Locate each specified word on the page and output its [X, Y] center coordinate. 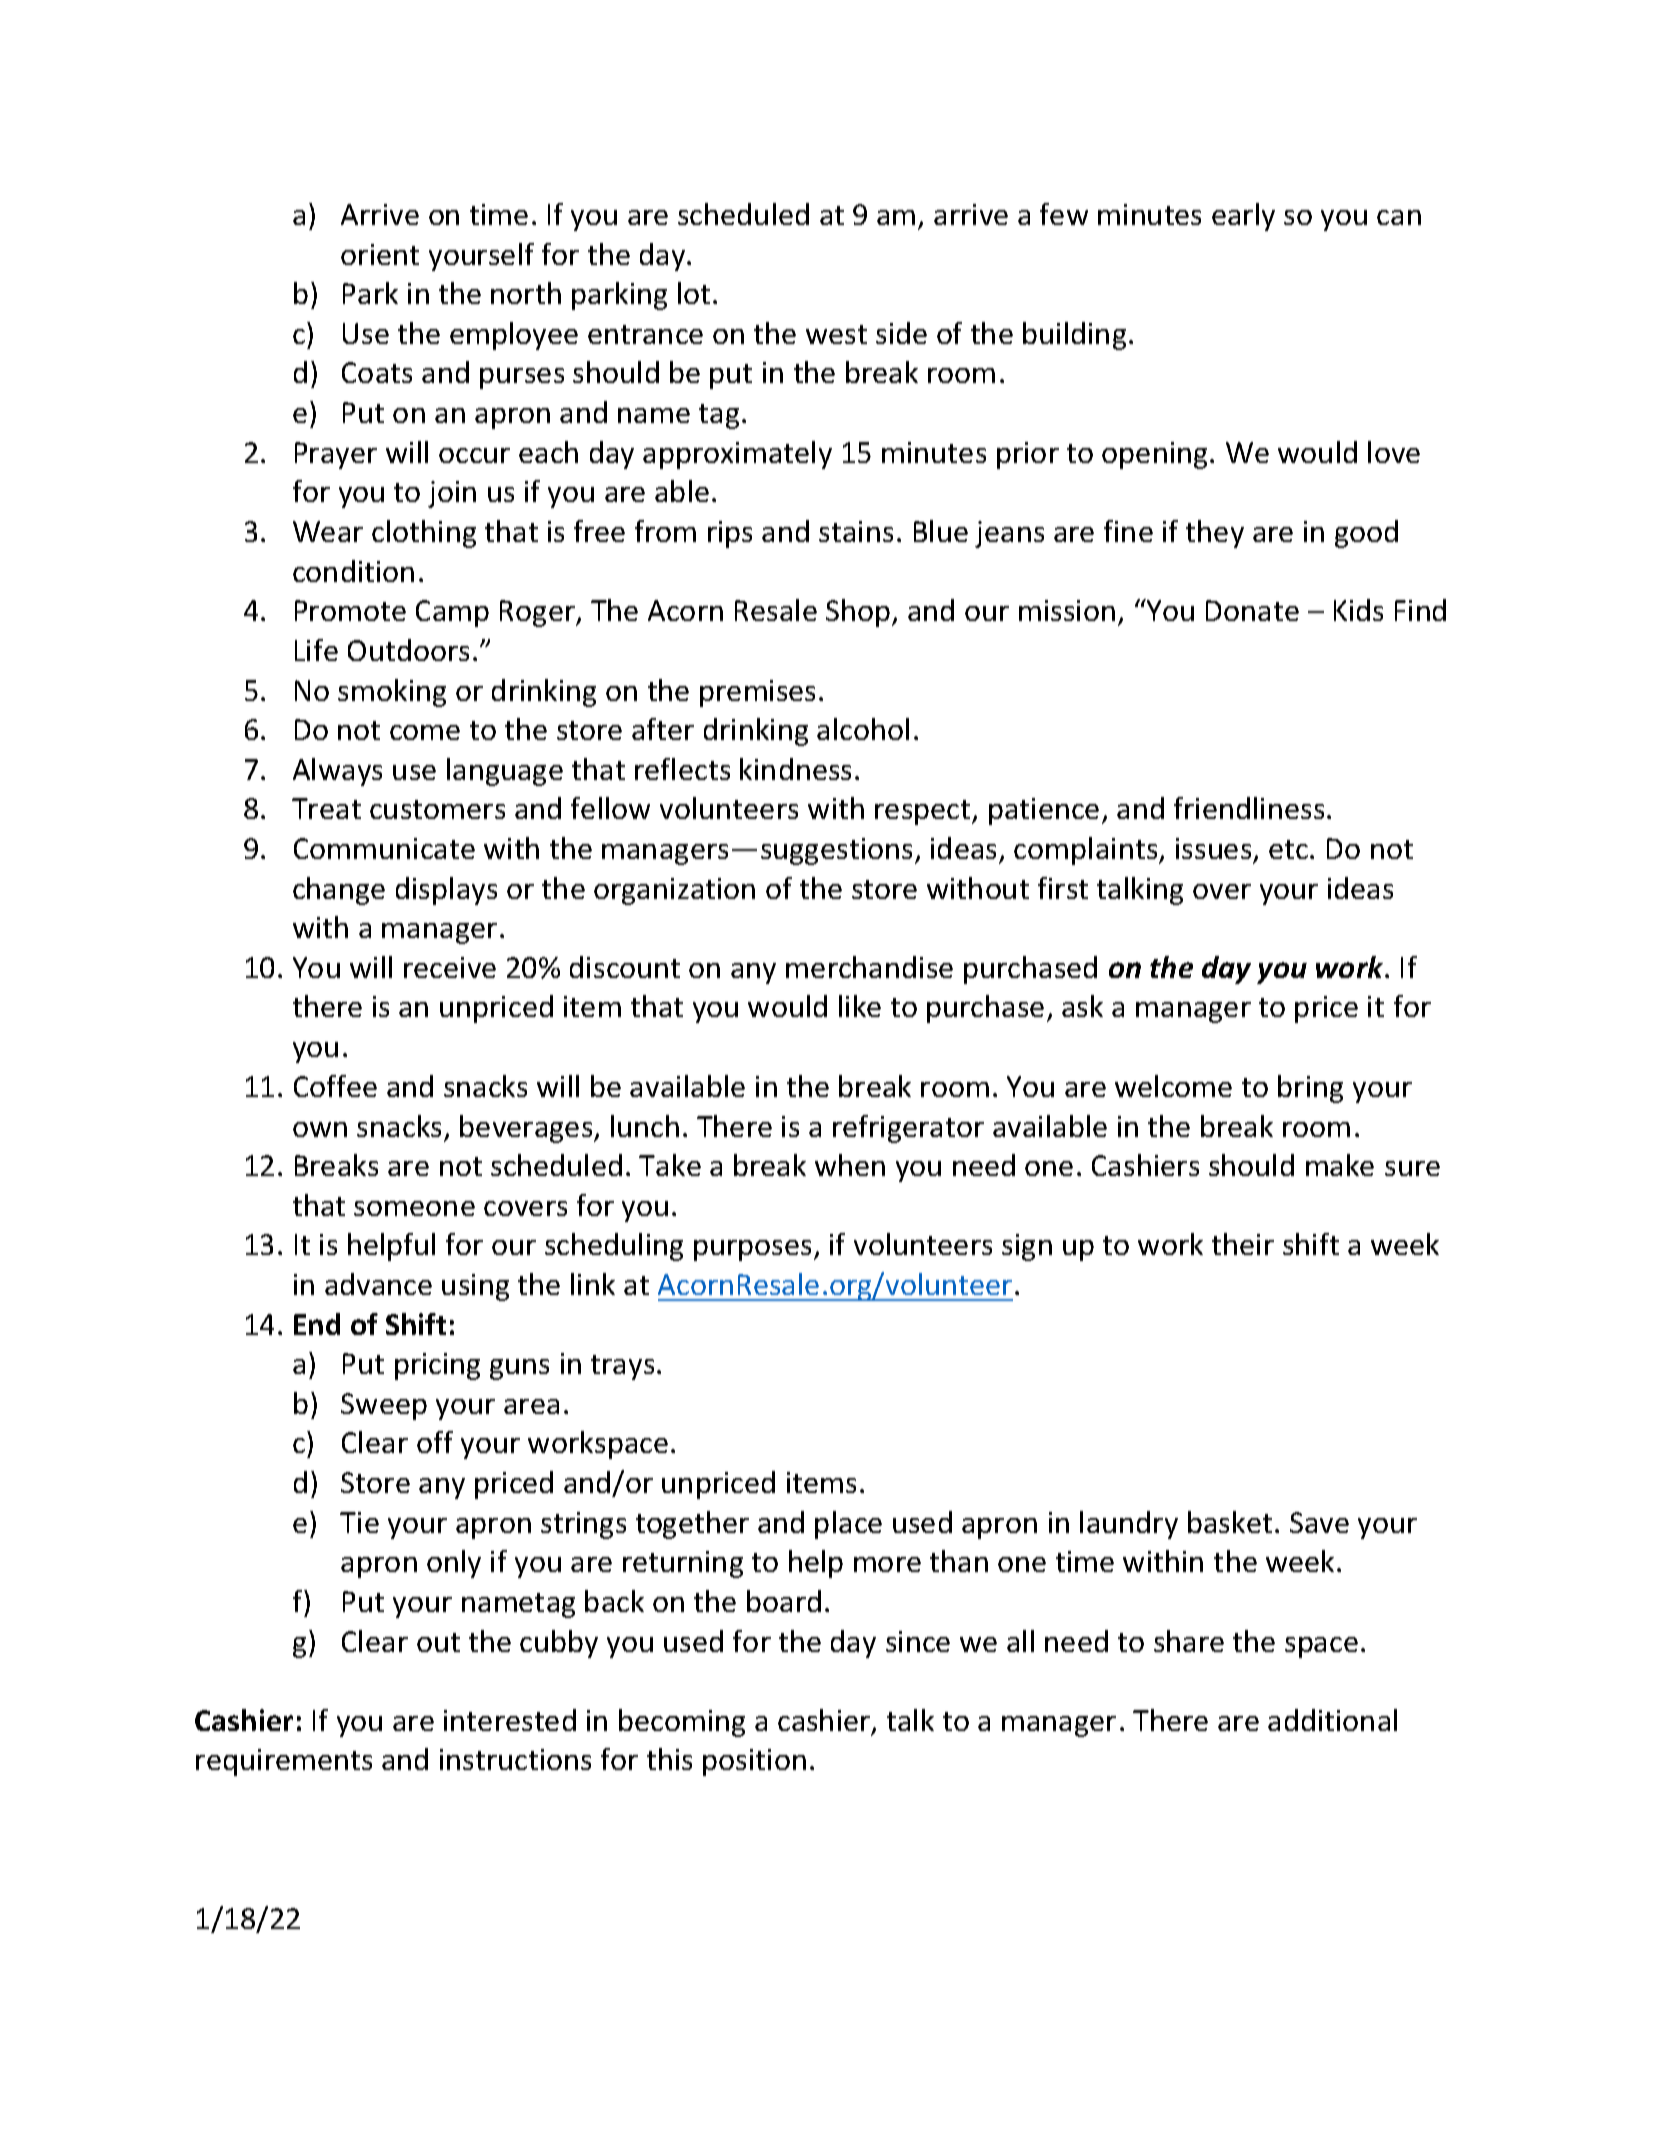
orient [380, 254]
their [1243, 1244]
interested [510, 1720]
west [836, 334]
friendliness [1249, 808]
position [754, 1762]
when [850, 1165]
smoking [392, 693]
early [1243, 217]
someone [414, 1208]
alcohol [863, 729]
